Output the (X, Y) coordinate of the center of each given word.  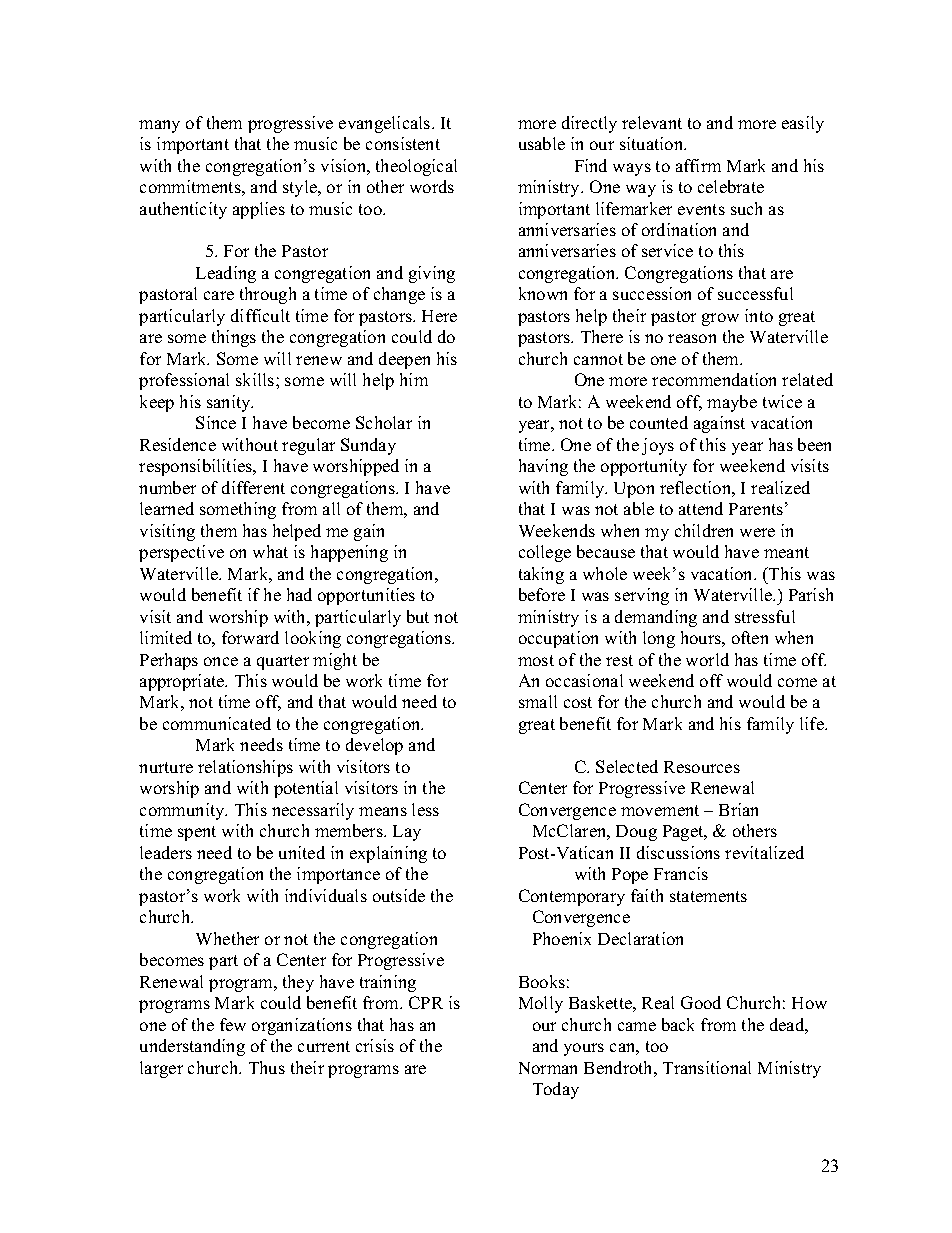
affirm (698, 165)
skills (256, 379)
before (542, 594)
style (301, 188)
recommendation (714, 379)
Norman (548, 1068)
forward (250, 637)
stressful (765, 616)
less (425, 809)
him (414, 379)
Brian (738, 809)
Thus (267, 1067)
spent (197, 833)
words (432, 186)
